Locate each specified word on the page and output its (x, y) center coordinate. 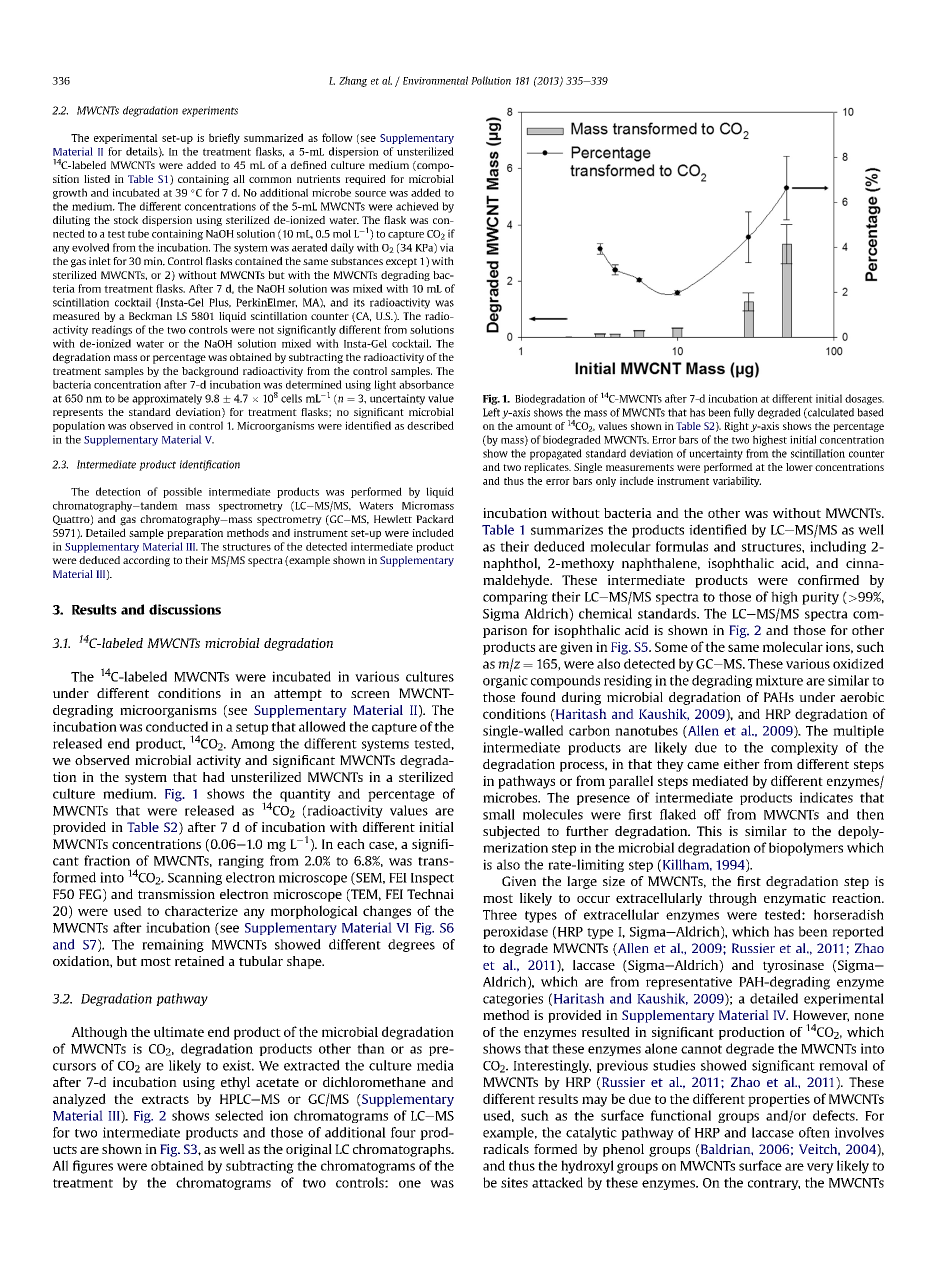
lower (799, 467)
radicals (506, 1149)
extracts (165, 1099)
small (499, 814)
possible (182, 492)
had (214, 777)
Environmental (435, 80)
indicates (826, 797)
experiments (210, 111)
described (430, 425)
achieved (417, 206)
